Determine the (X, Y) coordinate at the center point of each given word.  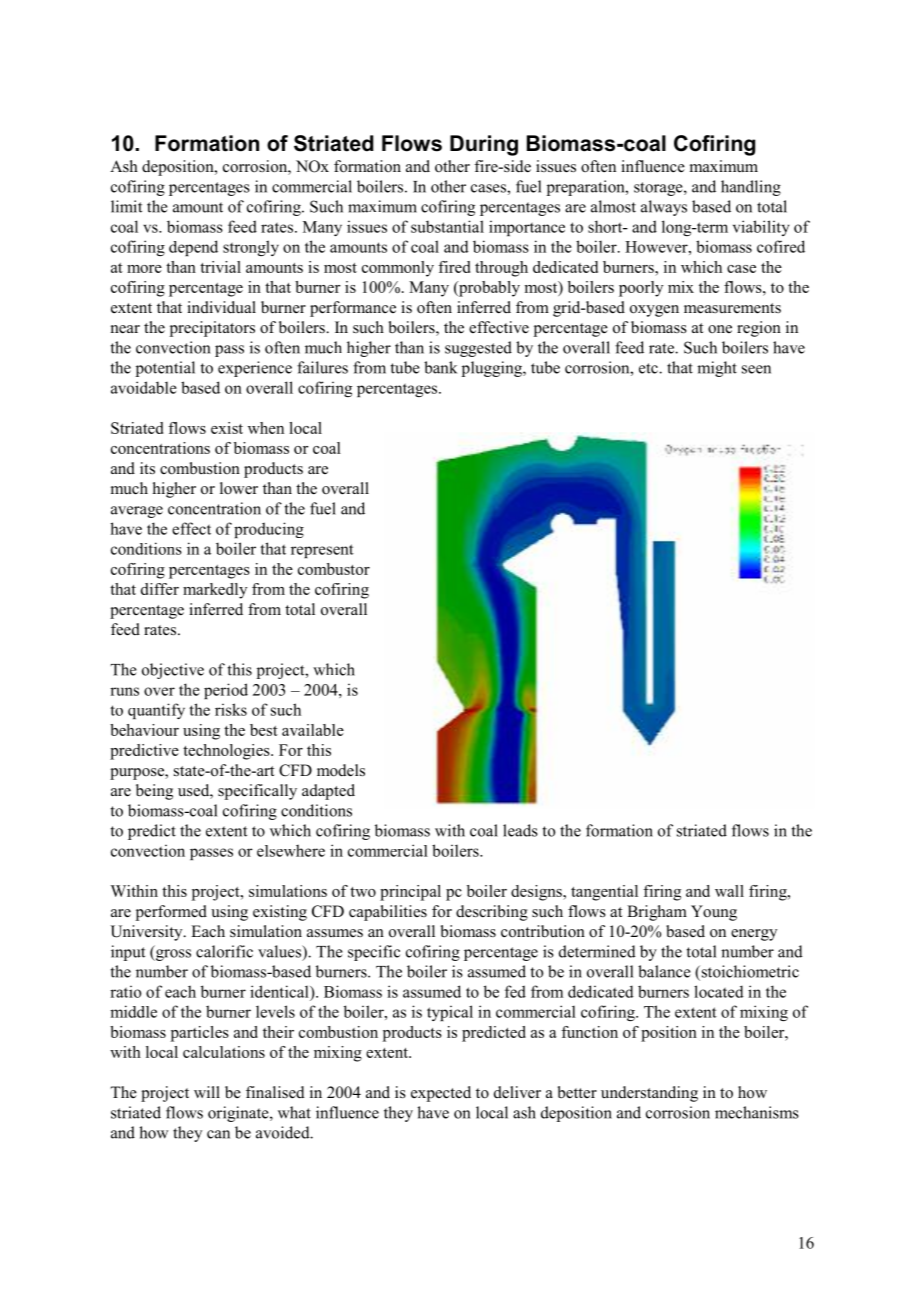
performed (171, 913)
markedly (215, 591)
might (717, 369)
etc (649, 368)
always (664, 208)
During (484, 145)
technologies (227, 752)
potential (165, 369)
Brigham (657, 913)
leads (520, 830)
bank (440, 367)
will (207, 1092)
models (341, 770)
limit (126, 206)
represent (322, 551)
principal (410, 893)
